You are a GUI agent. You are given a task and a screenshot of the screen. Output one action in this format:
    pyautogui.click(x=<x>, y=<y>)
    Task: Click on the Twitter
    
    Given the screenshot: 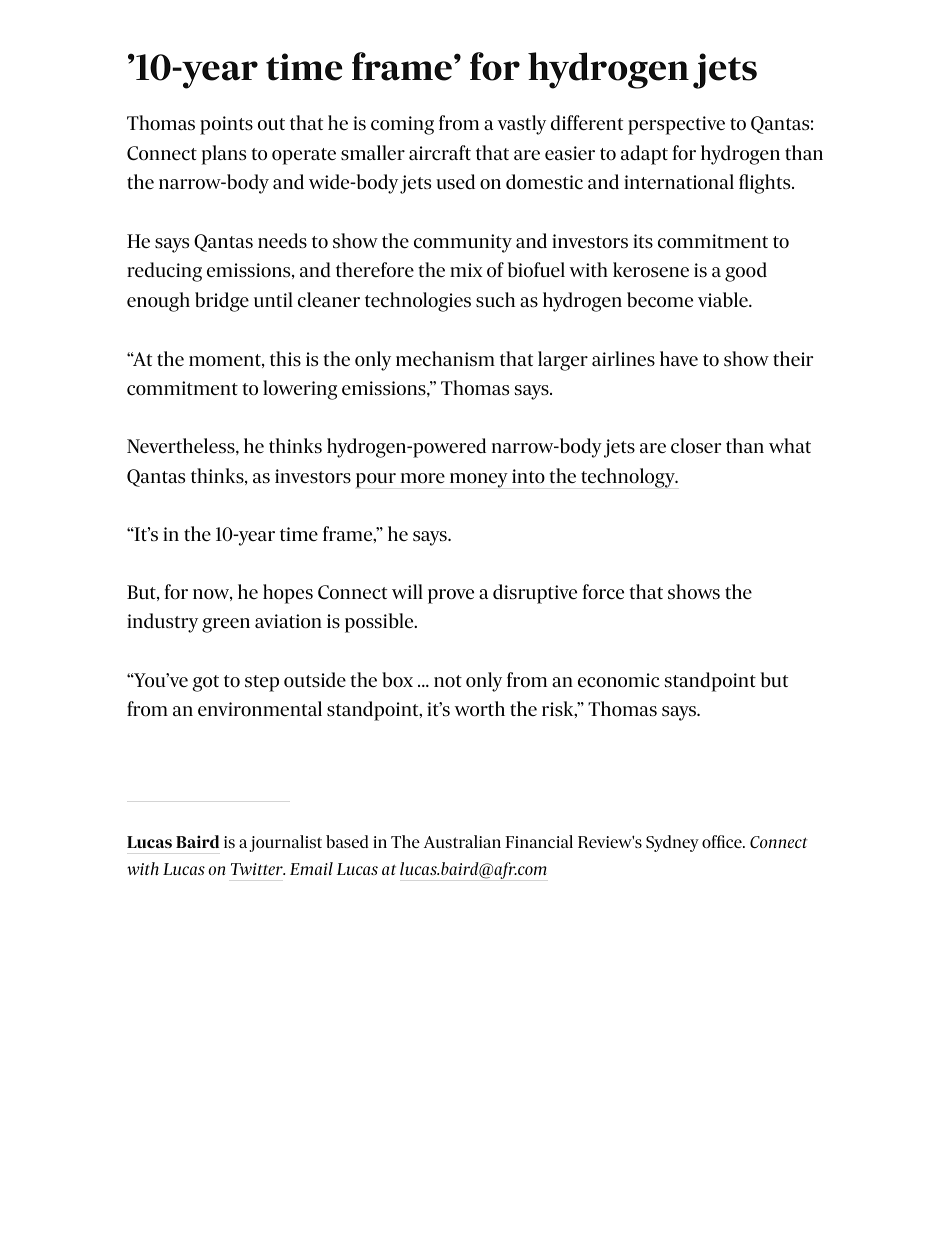 What is the action you would take?
    pyautogui.click(x=258, y=869)
